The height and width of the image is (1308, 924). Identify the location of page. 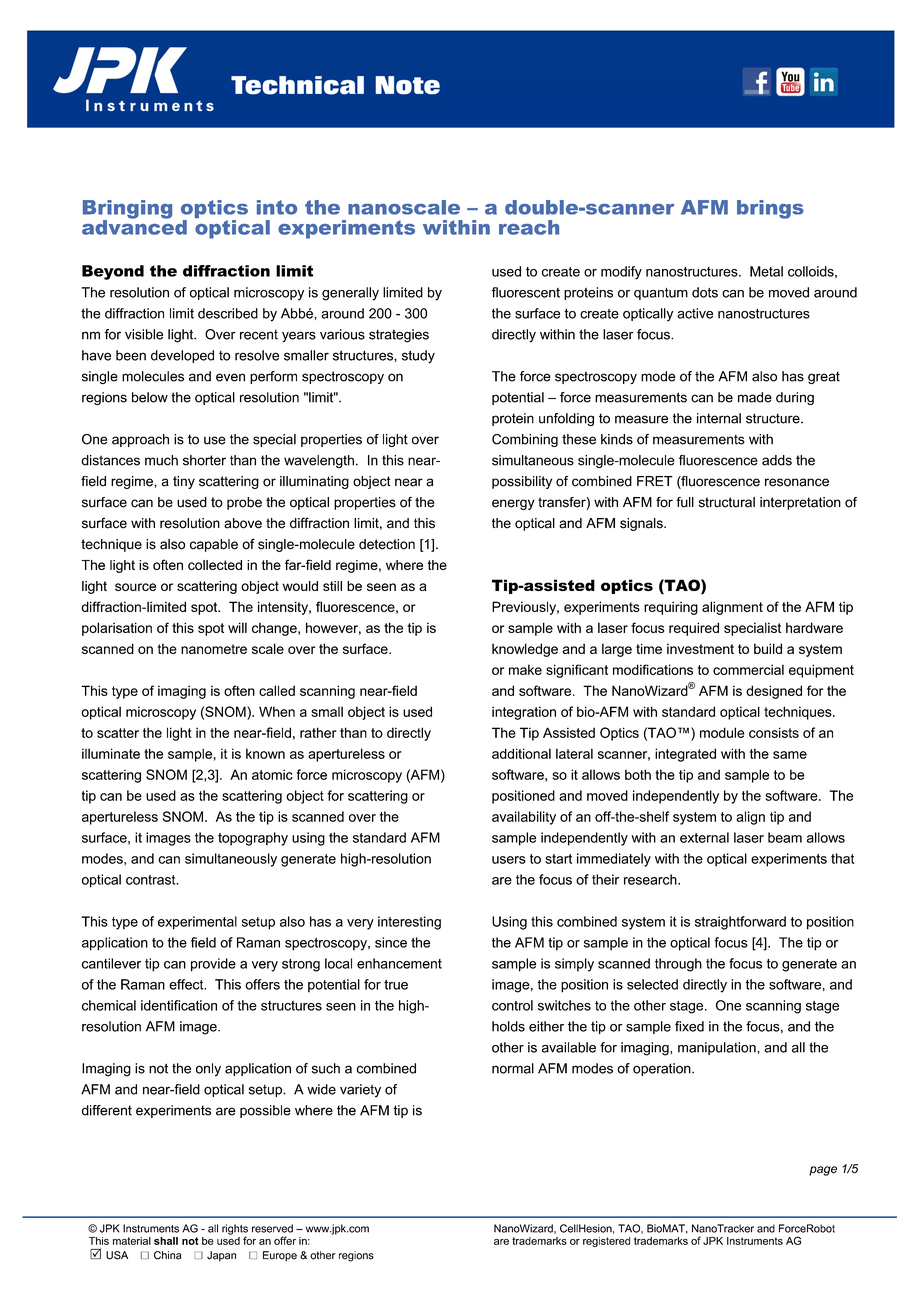
(823, 1171).
